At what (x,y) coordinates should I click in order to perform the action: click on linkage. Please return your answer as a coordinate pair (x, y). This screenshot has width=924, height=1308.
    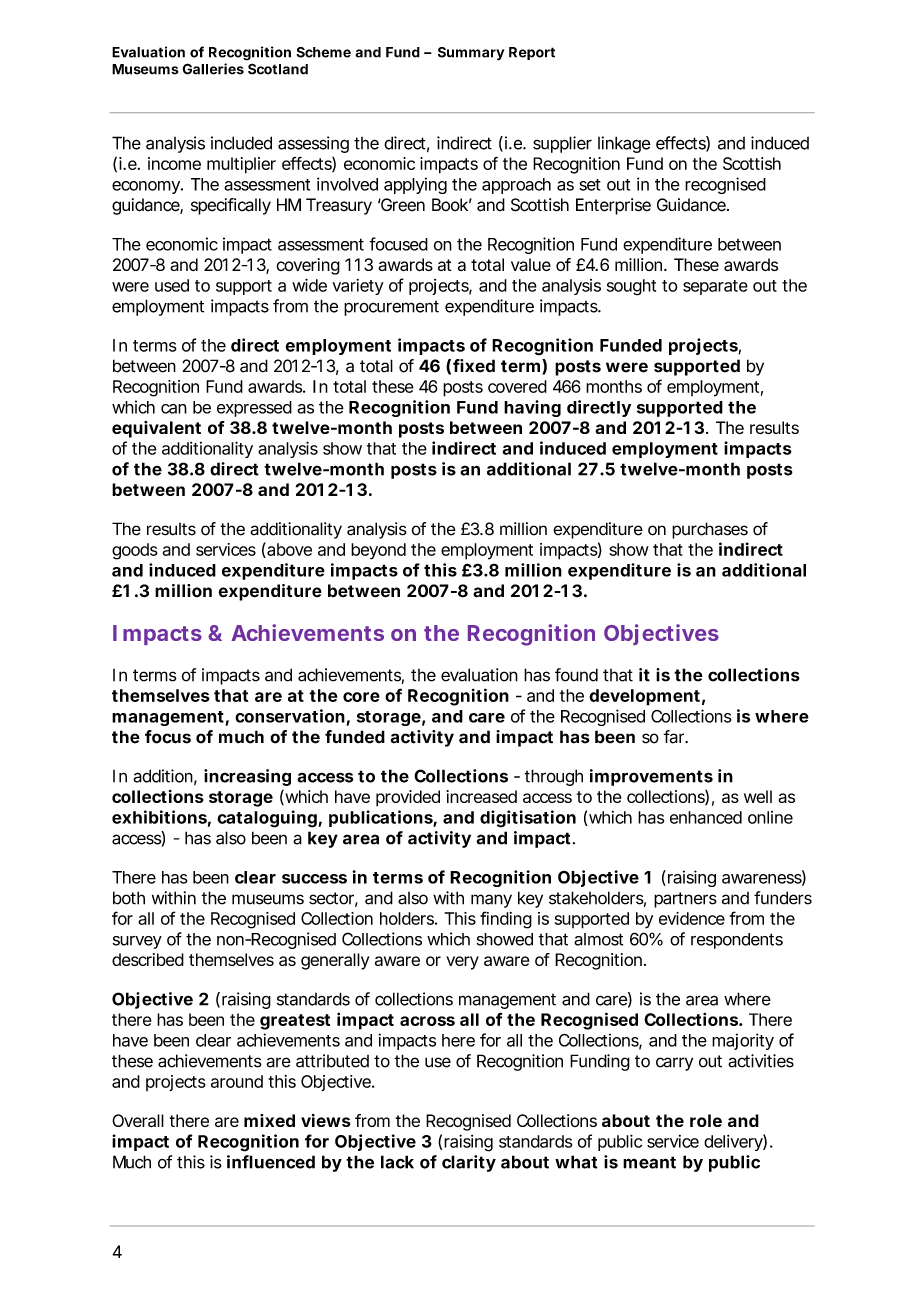
    Looking at the image, I should click on (624, 144).
